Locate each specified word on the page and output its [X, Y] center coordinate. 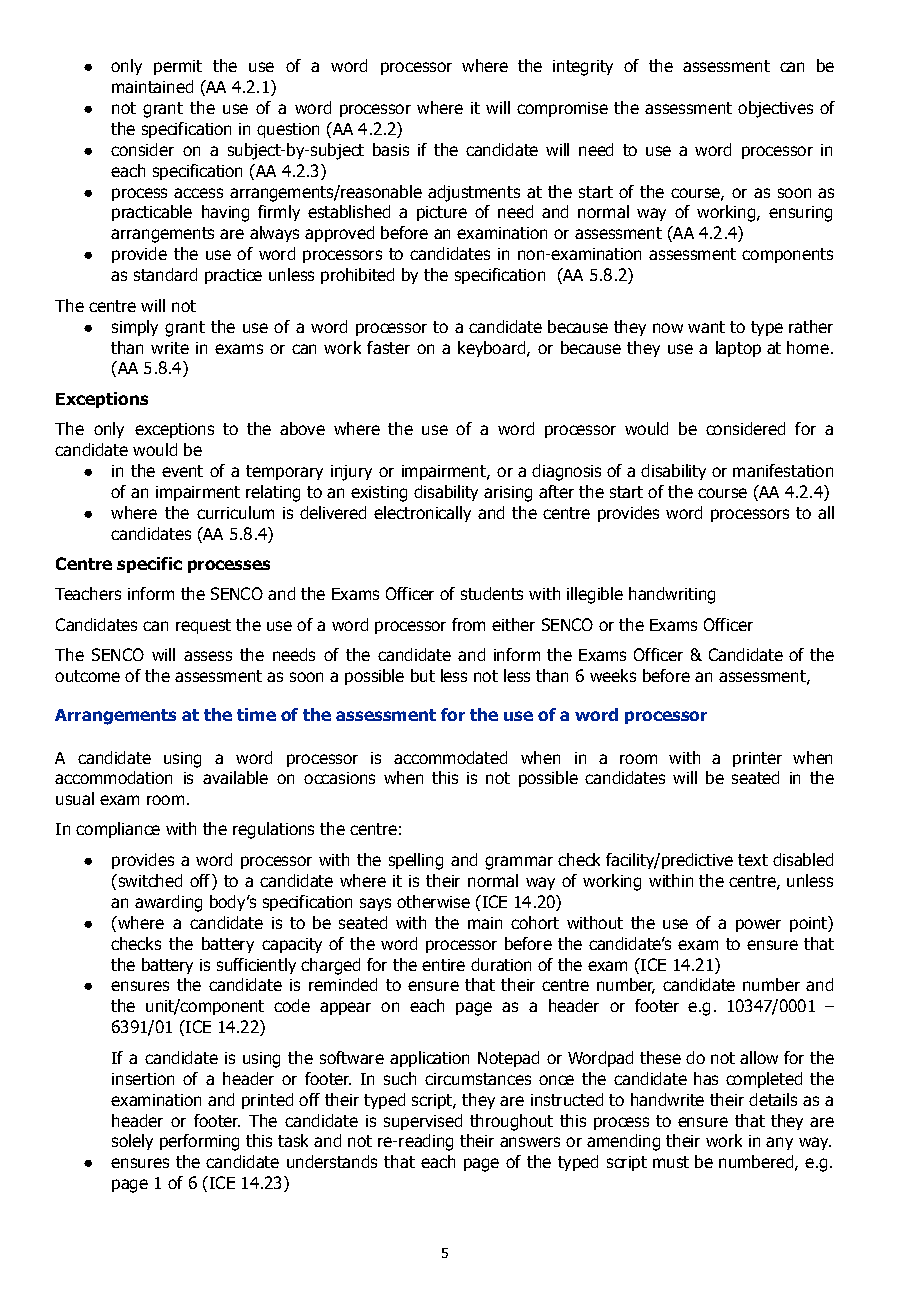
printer [757, 759]
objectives [775, 109]
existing [379, 494]
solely [132, 1142]
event [182, 471]
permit [178, 67]
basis [391, 149]
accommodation [113, 777]
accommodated [450, 757]
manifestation [783, 470]
